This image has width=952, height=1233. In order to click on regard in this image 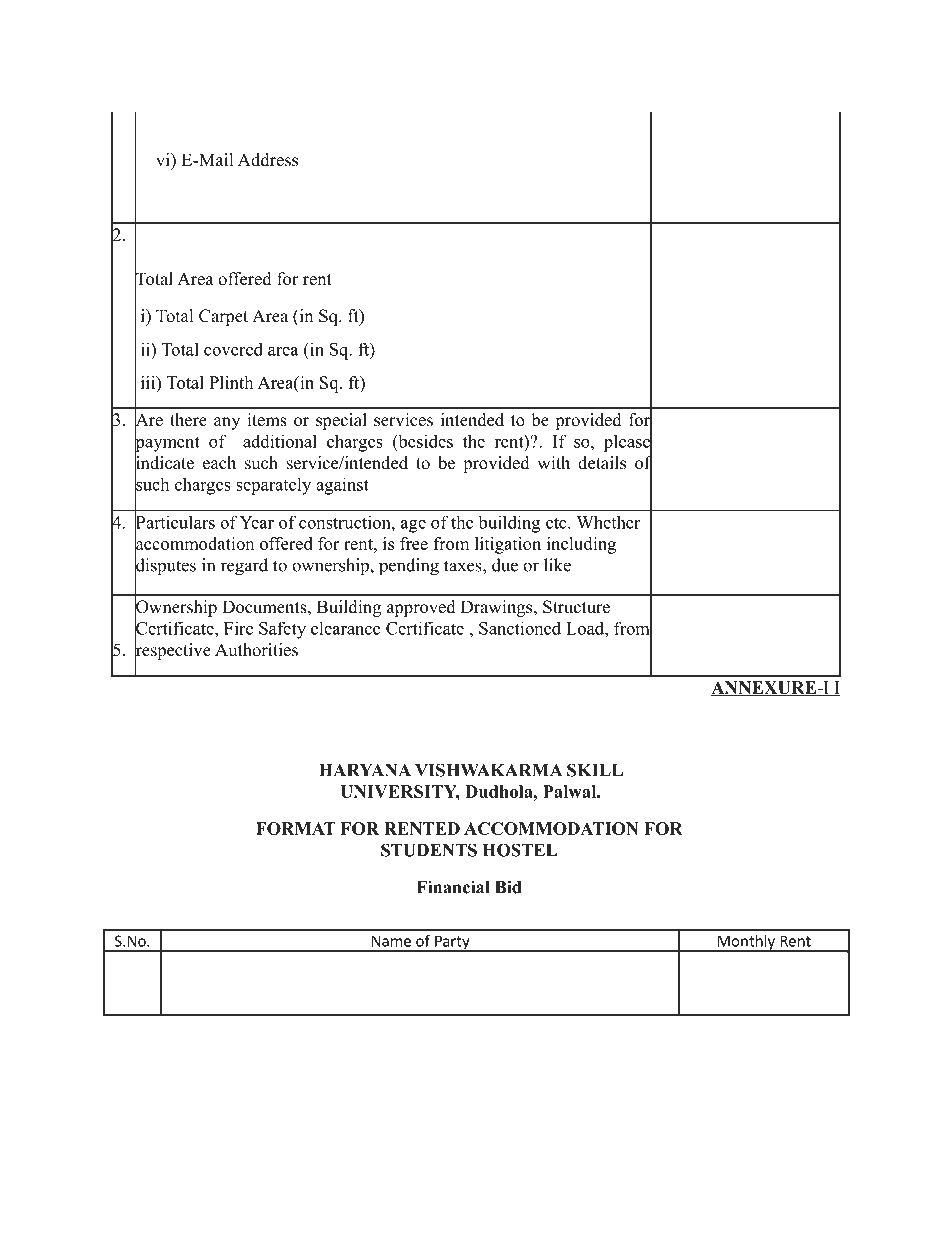, I will do `click(244, 567)`.
